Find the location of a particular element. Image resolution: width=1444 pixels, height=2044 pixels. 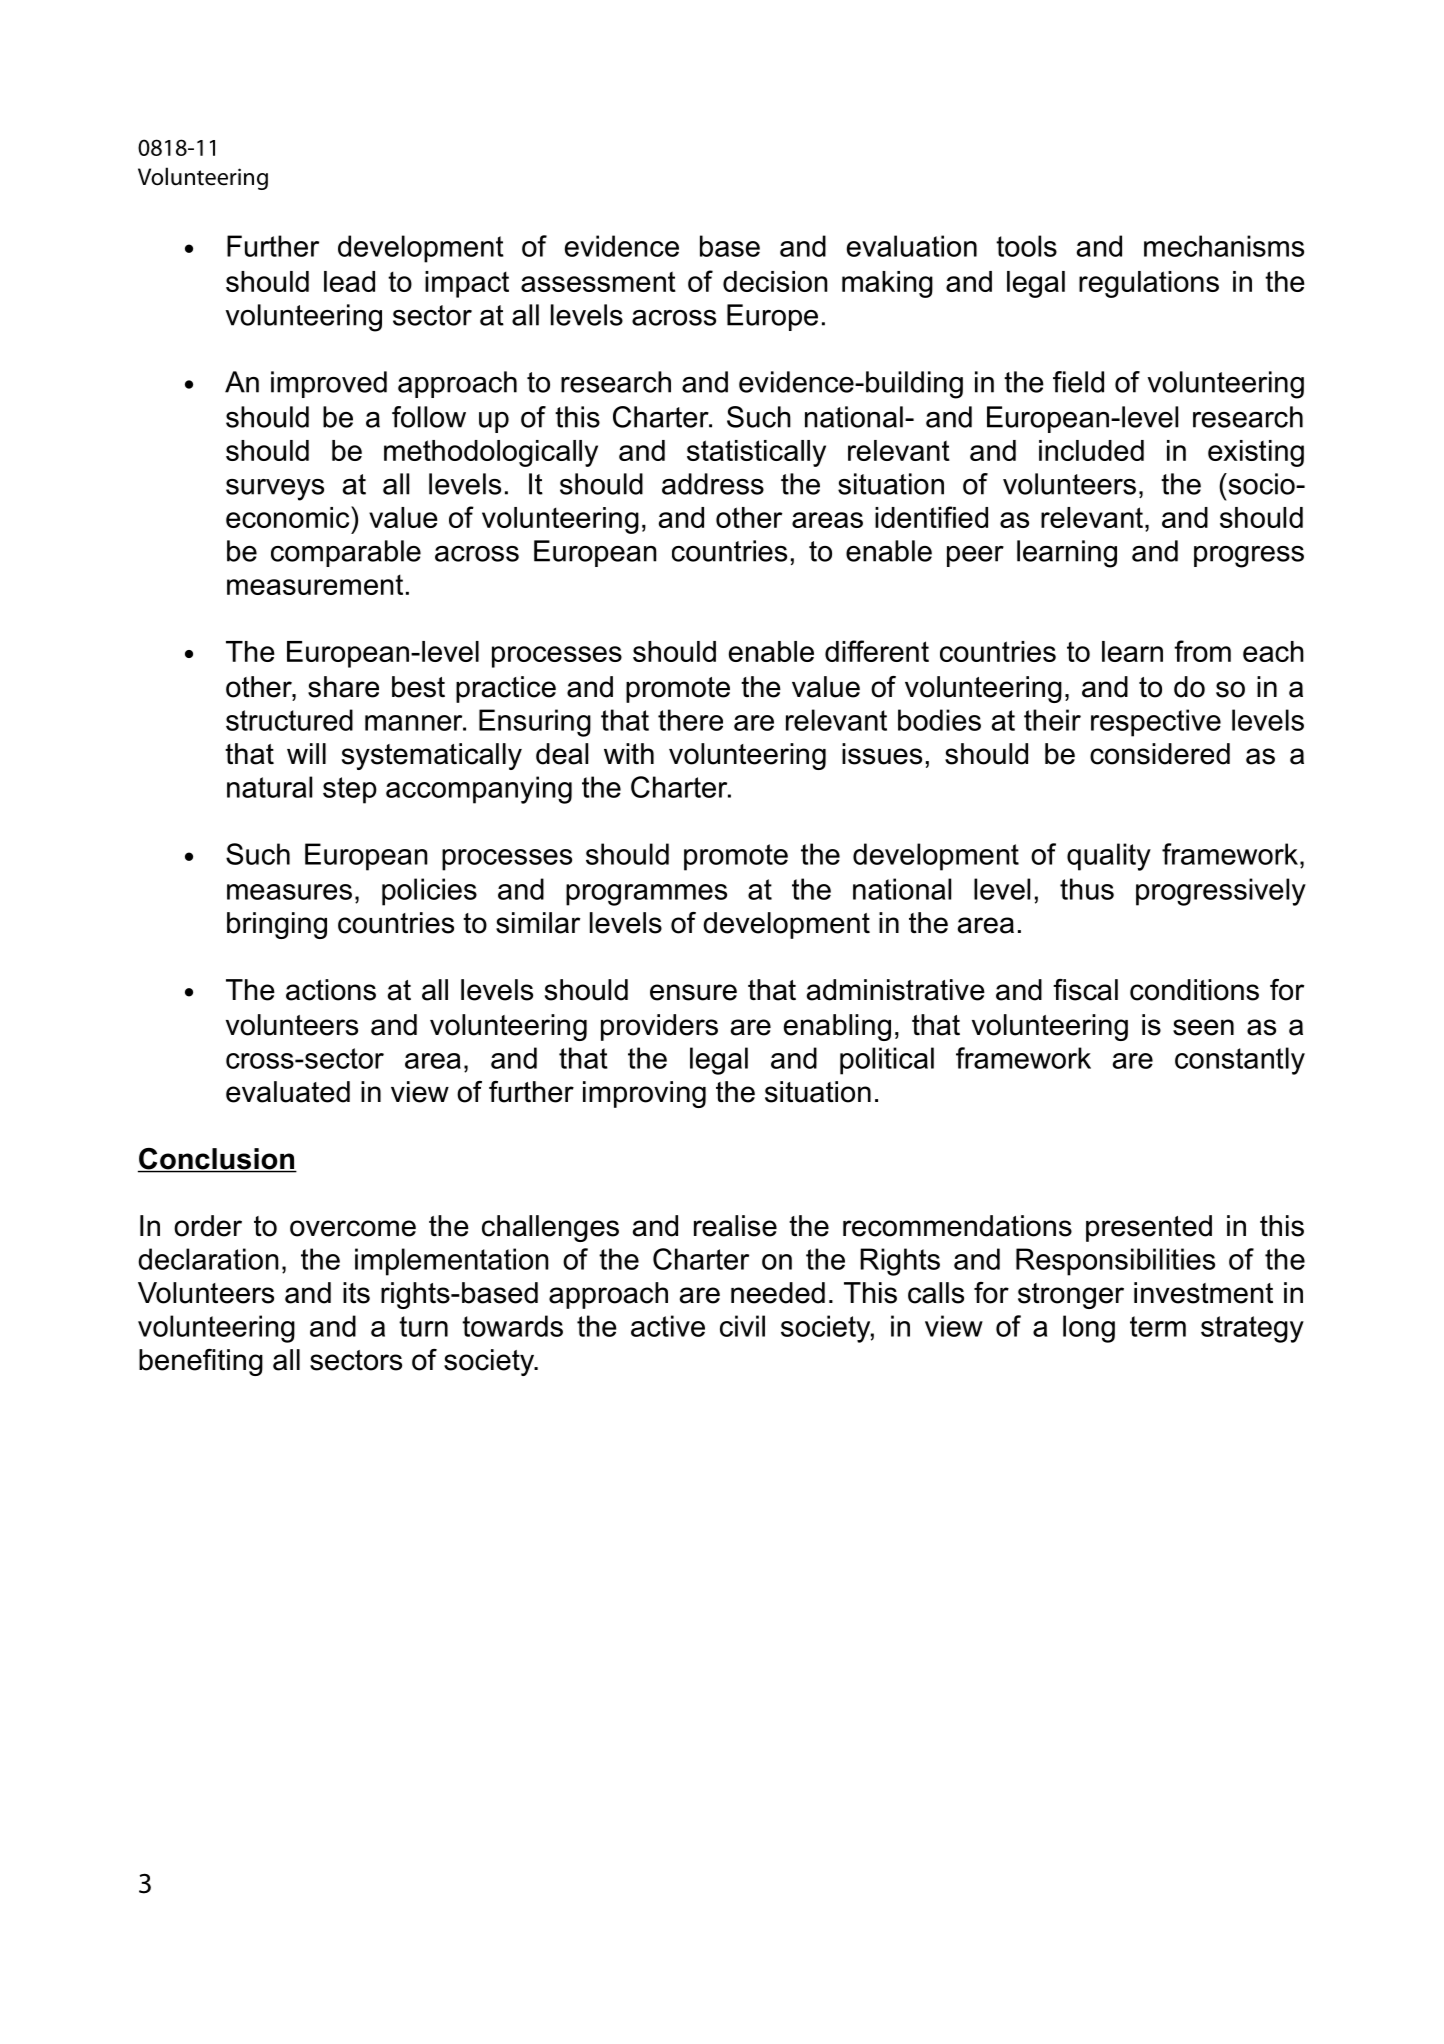

with is located at coordinates (629, 753).
